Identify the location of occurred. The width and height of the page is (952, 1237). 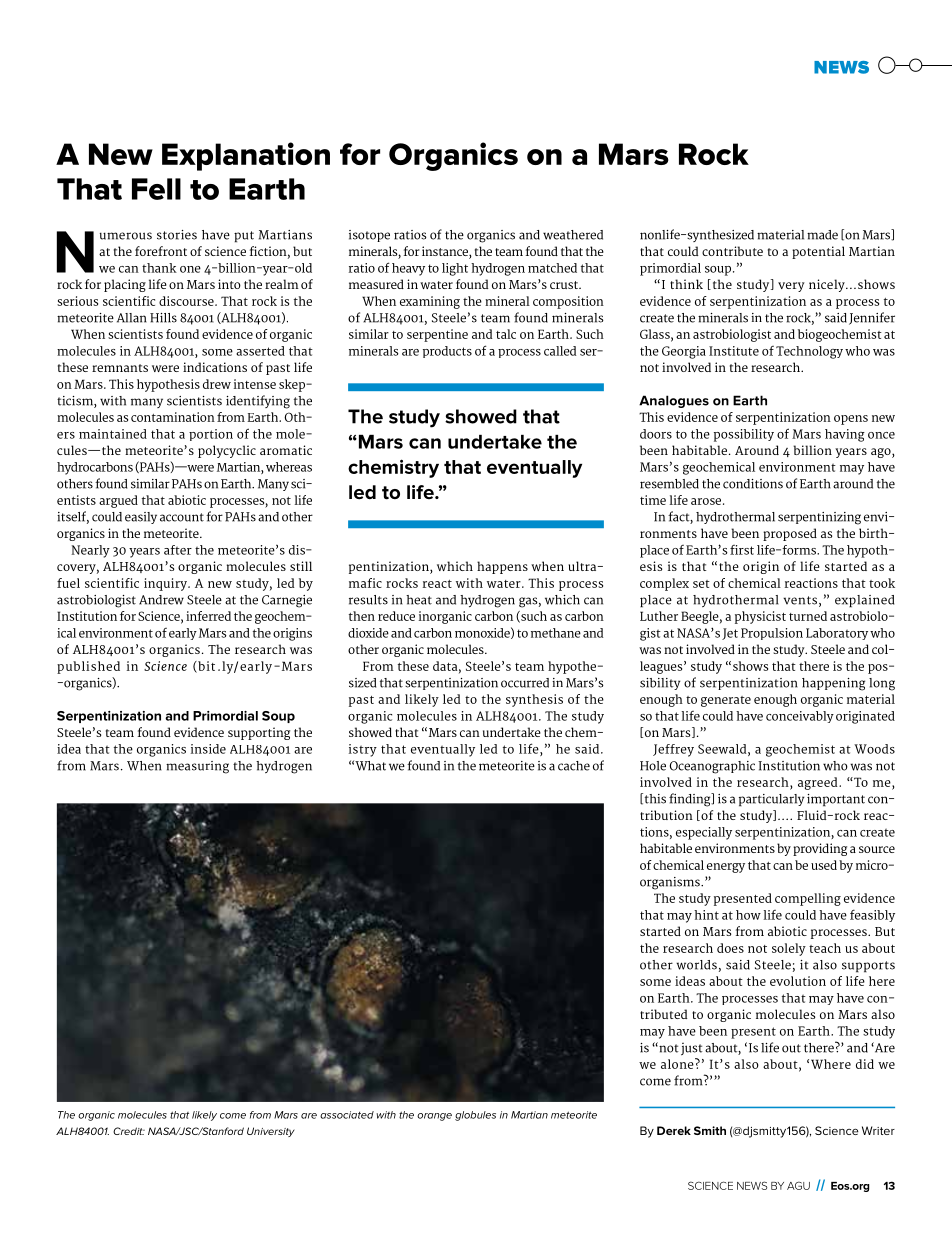
(525, 683).
